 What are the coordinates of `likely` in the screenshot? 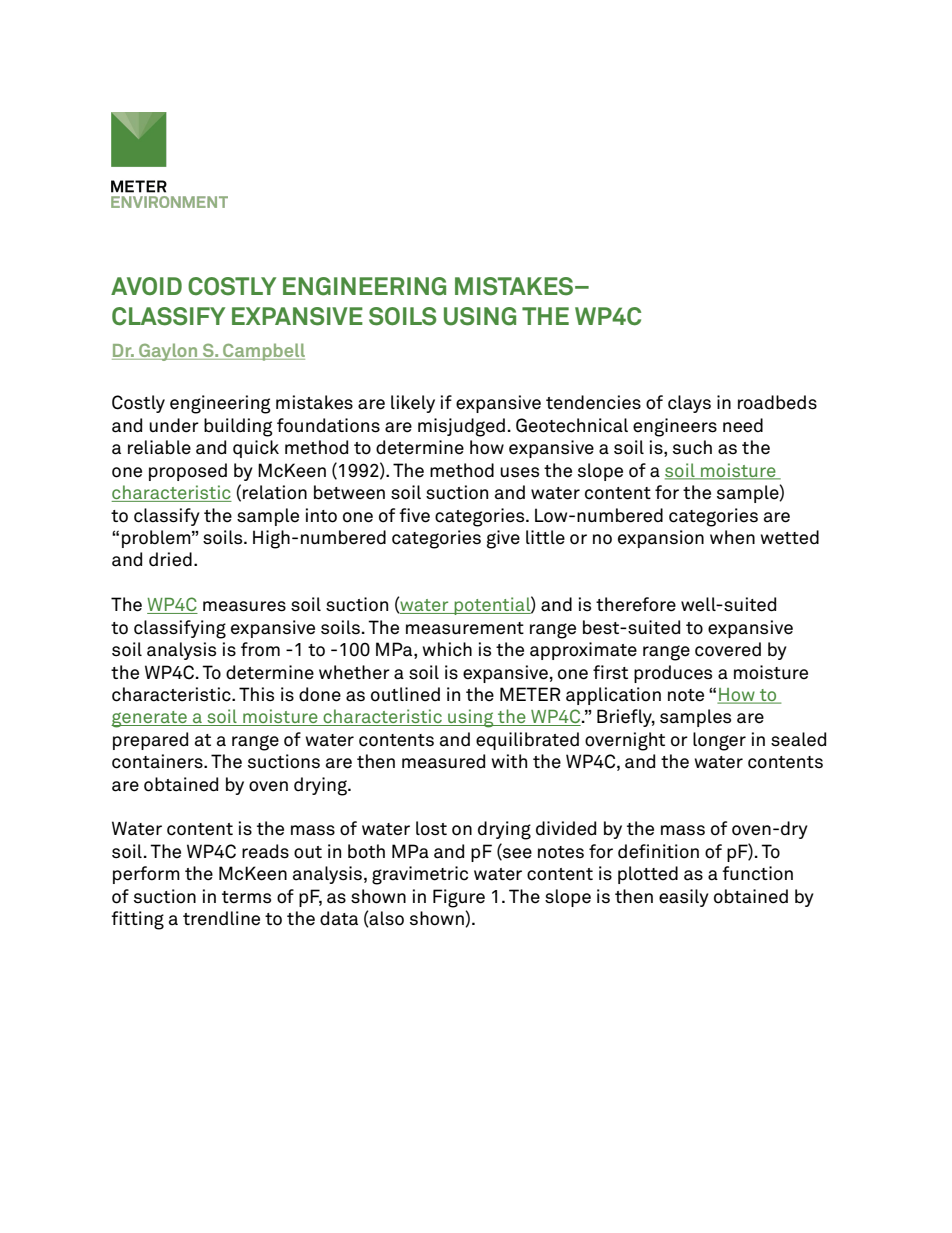 It's located at (413, 404).
